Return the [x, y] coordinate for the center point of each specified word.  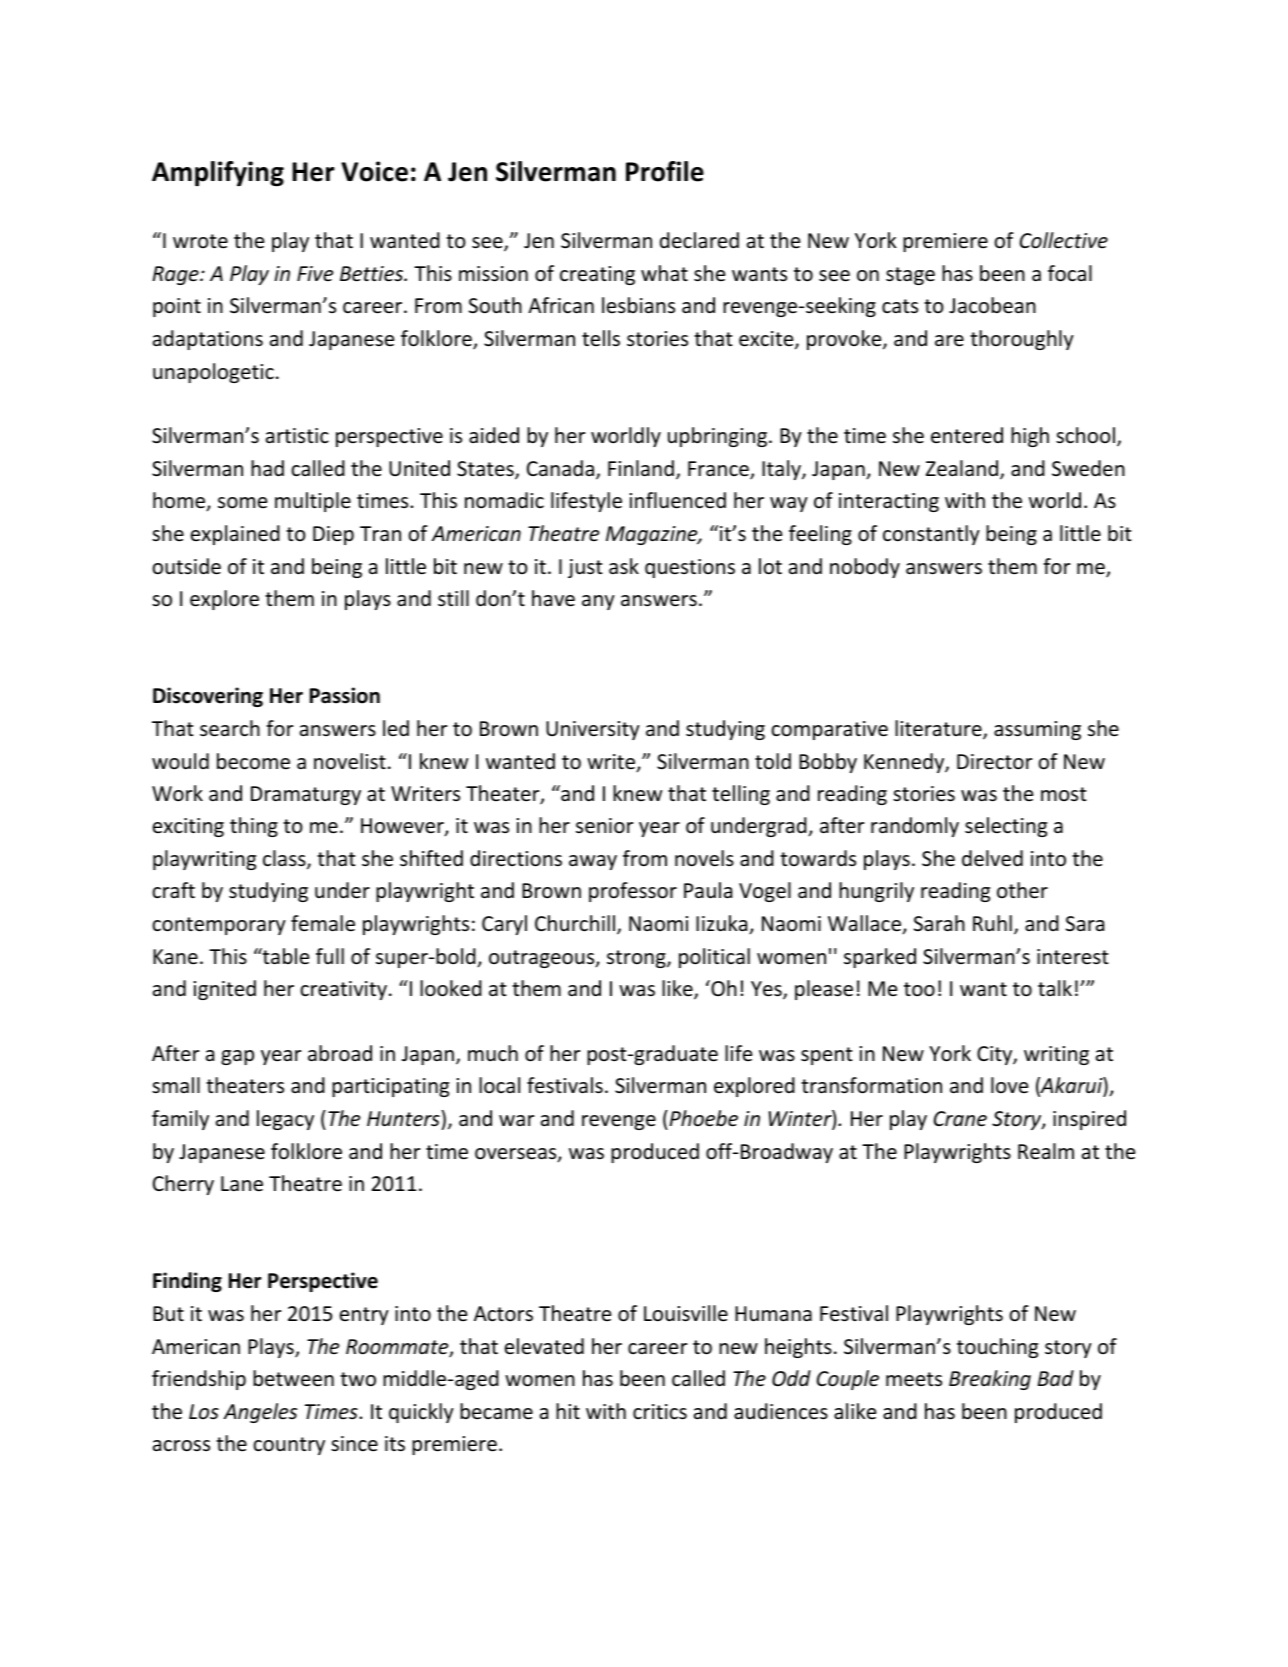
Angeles [260, 1413]
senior [604, 826]
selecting [1006, 827]
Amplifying [218, 174]
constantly [931, 535]
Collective [1064, 240]
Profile [665, 171]
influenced [678, 500]
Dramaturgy [306, 795]
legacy [285, 1120]
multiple [313, 502]
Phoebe [702, 1118]
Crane [960, 1119]
